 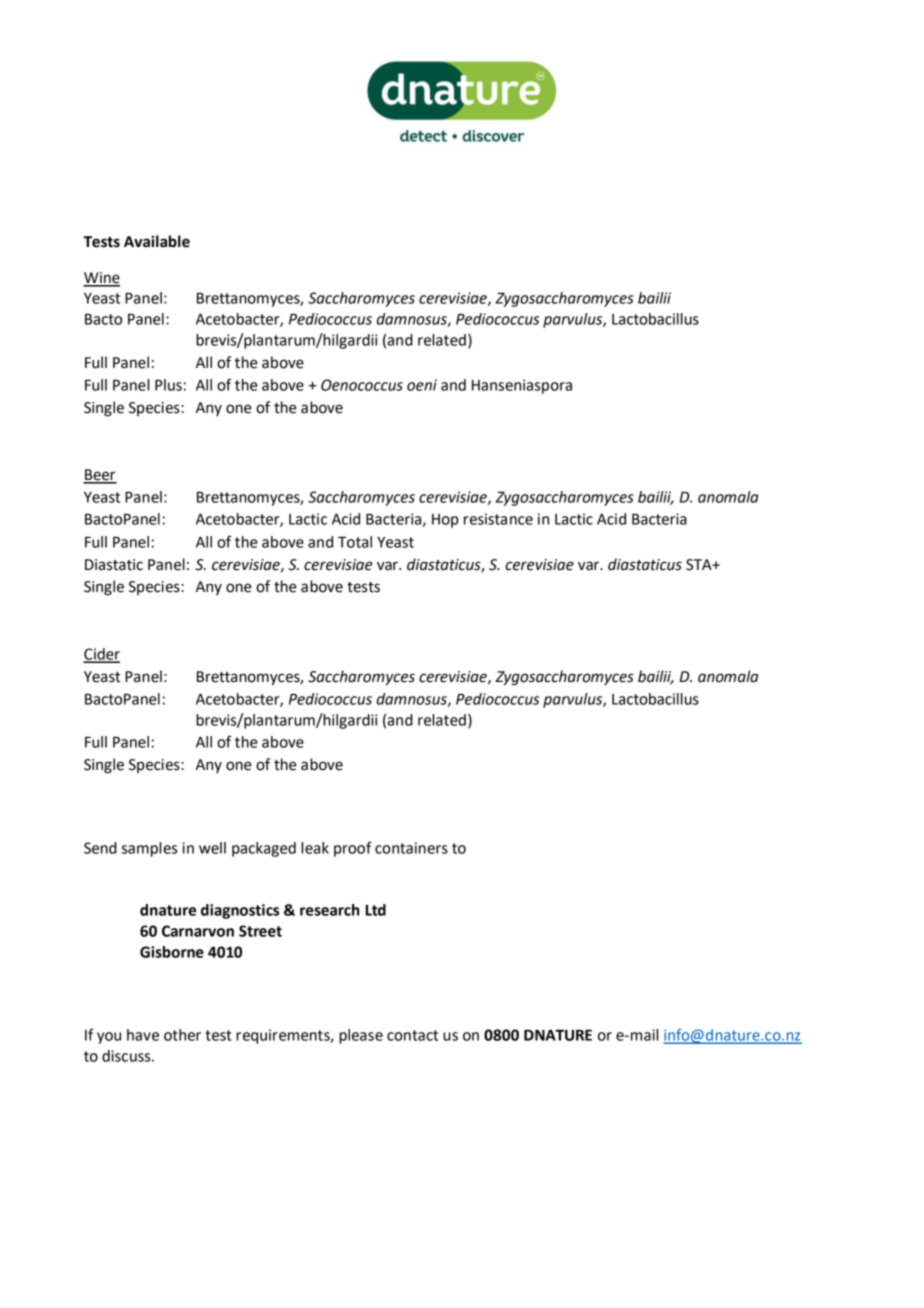 I want to click on Total, so click(x=355, y=542).
